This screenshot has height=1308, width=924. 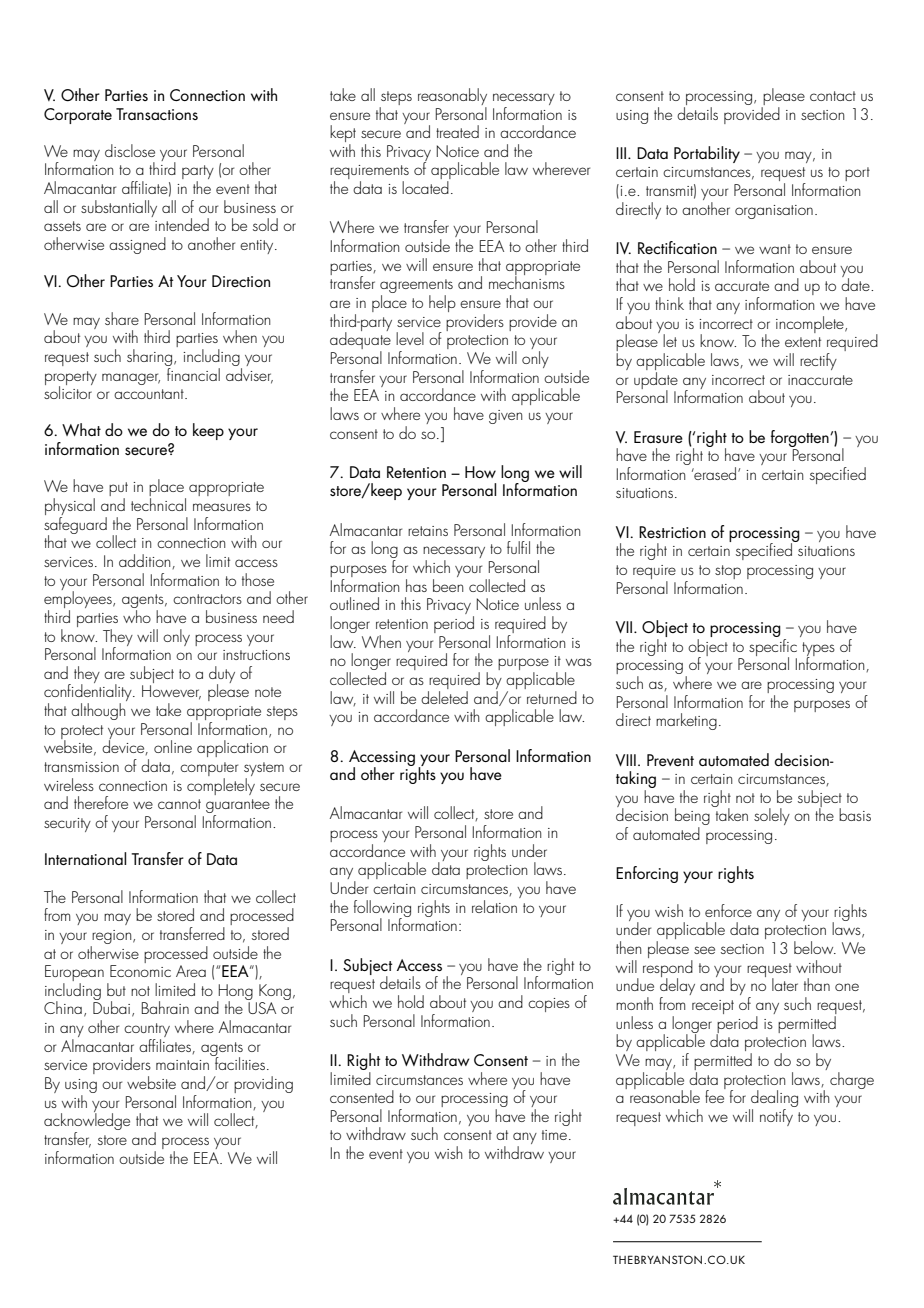 What do you see at coordinates (182, 1065) in the screenshot?
I see `maintain` at bounding box center [182, 1065].
